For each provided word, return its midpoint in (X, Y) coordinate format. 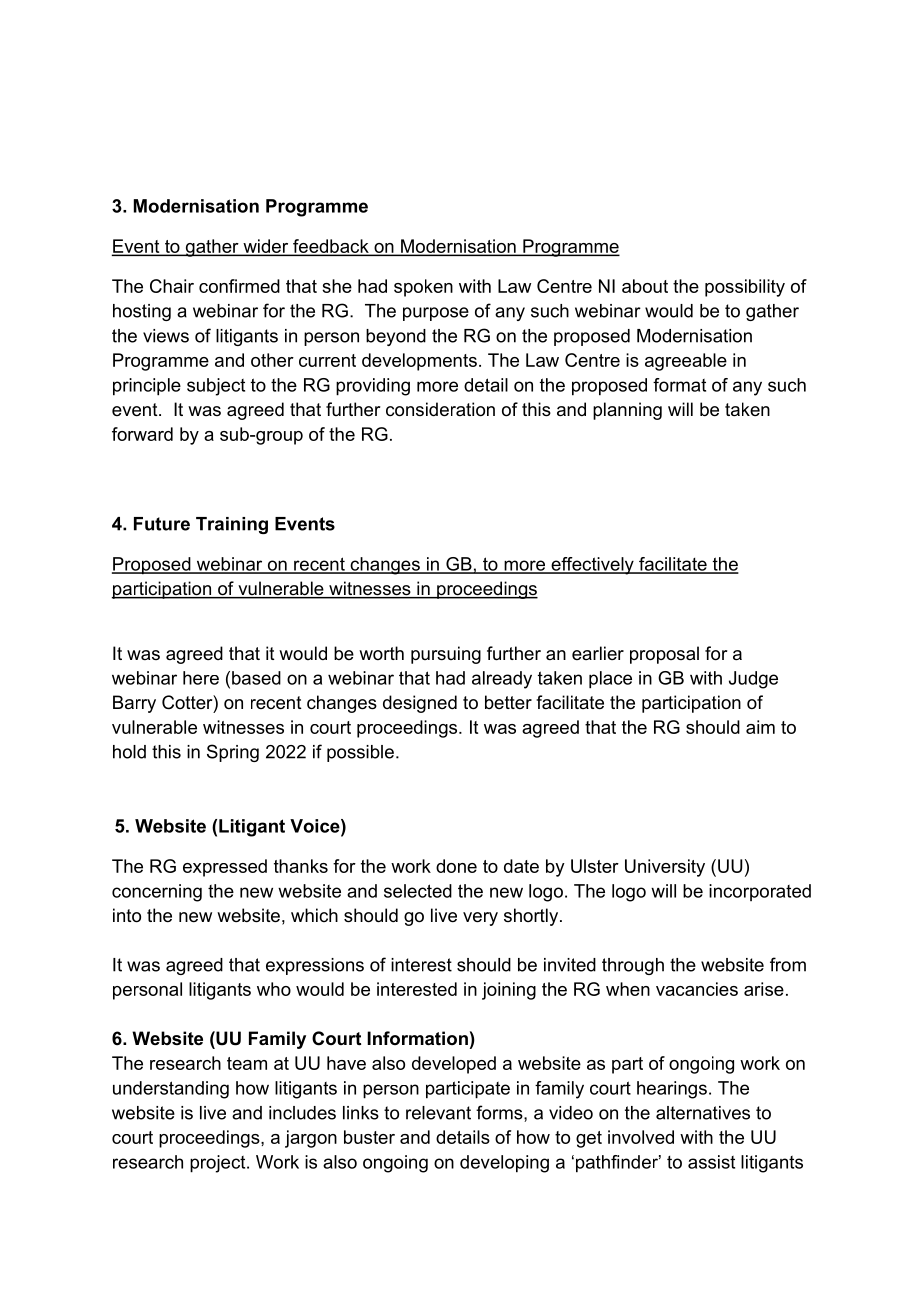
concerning (157, 893)
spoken (423, 288)
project (219, 1164)
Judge (753, 680)
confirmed (239, 286)
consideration (440, 409)
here (201, 678)
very (480, 919)
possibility (745, 288)
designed (420, 704)
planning (627, 411)
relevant (438, 1113)
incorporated (760, 892)
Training (232, 525)
